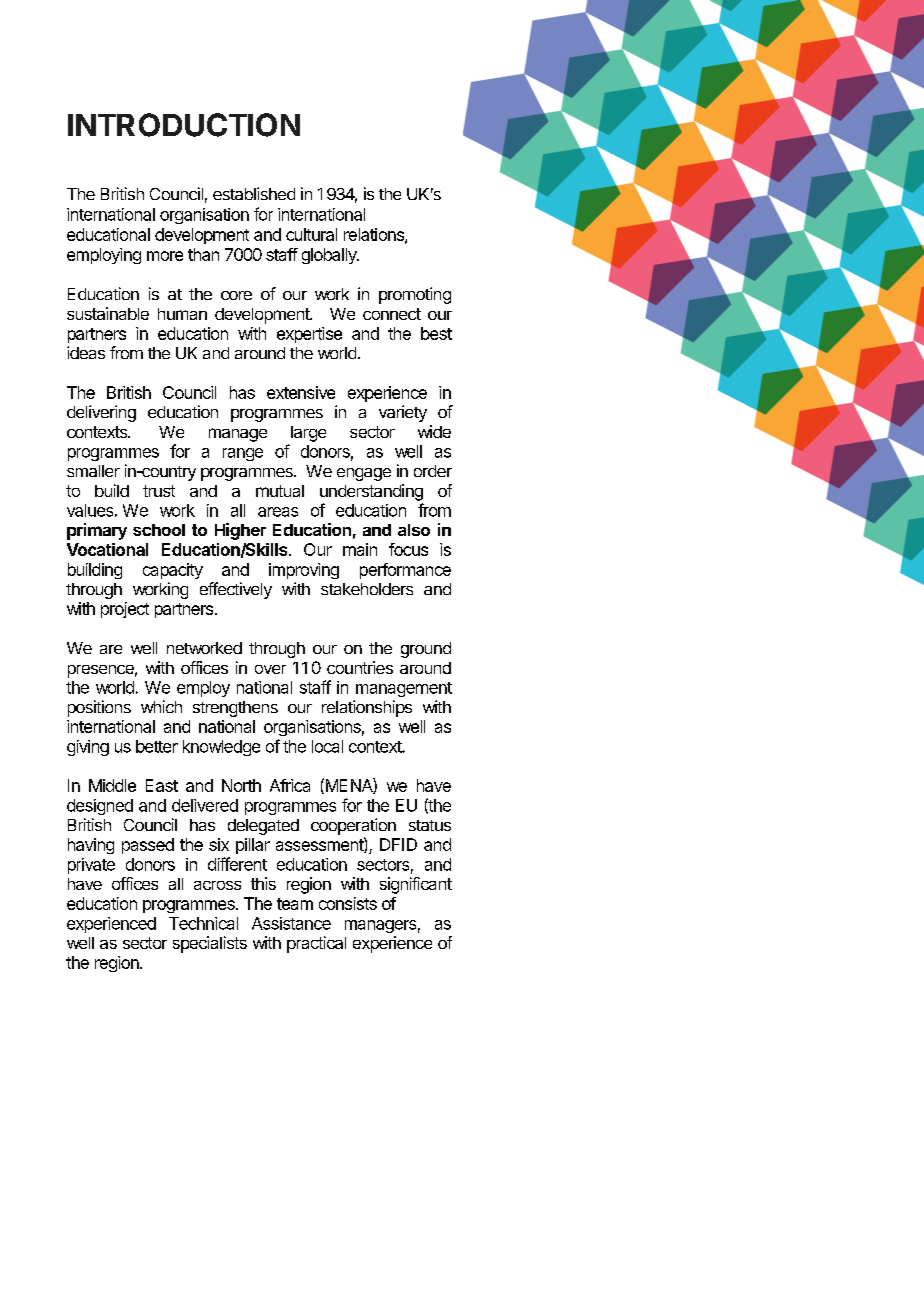 This page has height=1309, width=924. What do you see at coordinates (254, 193) in the page?
I see `established` at bounding box center [254, 193].
